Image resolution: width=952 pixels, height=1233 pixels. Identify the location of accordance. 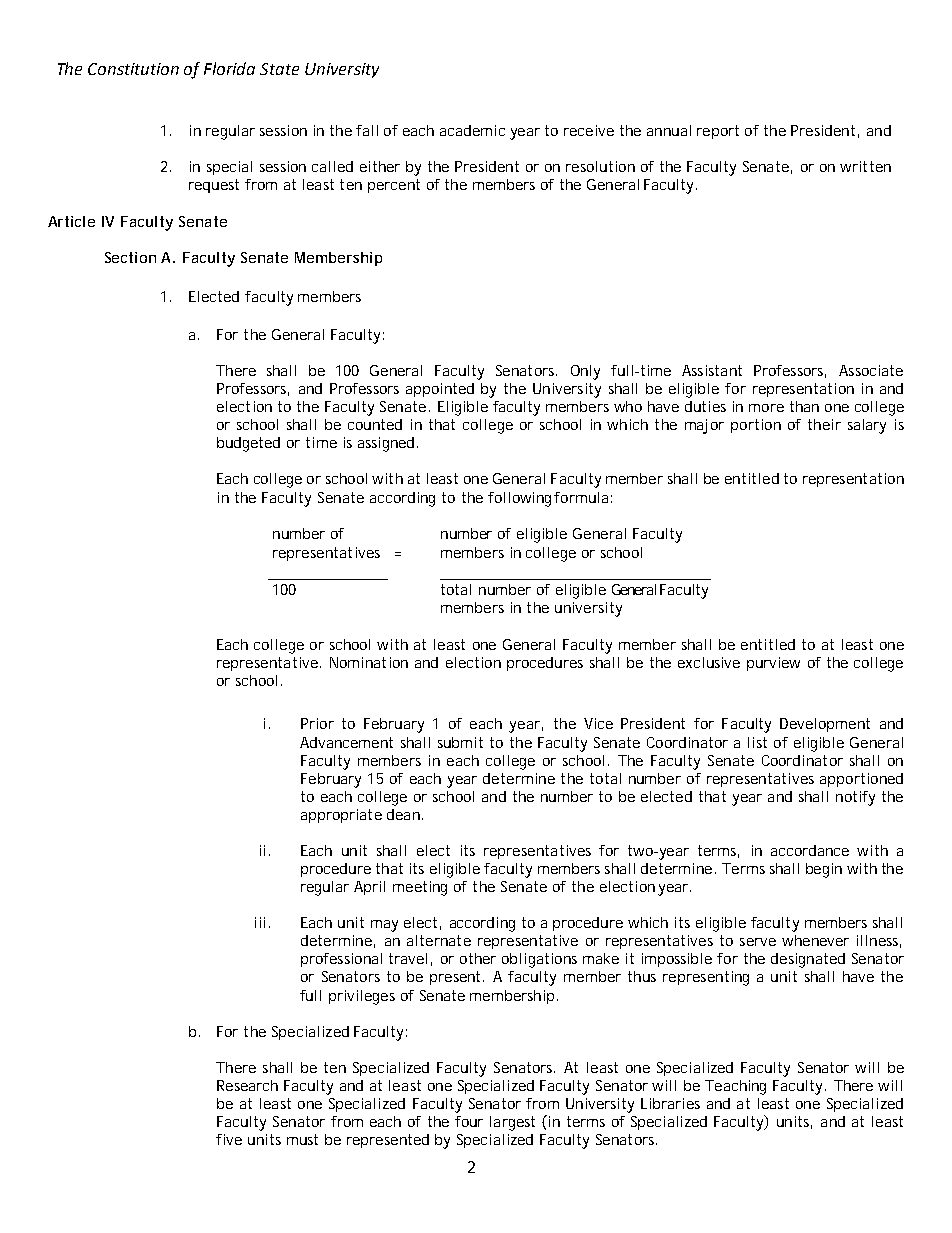
(810, 850).
